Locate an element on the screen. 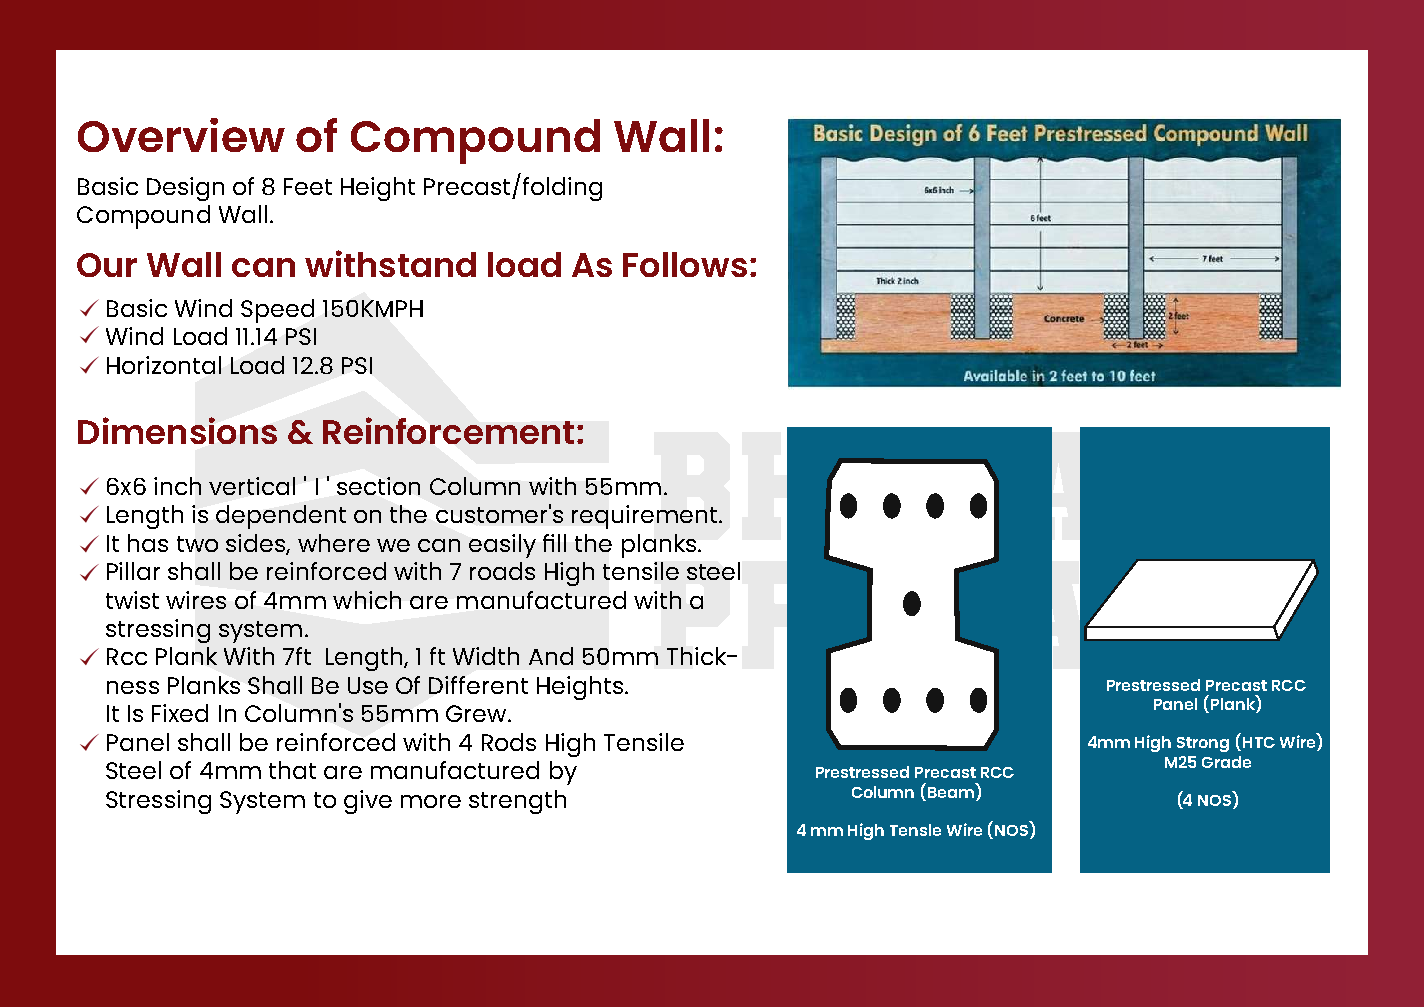 This screenshot has width=1424, height=1007. Feet is located at coordinates (308, 186).
